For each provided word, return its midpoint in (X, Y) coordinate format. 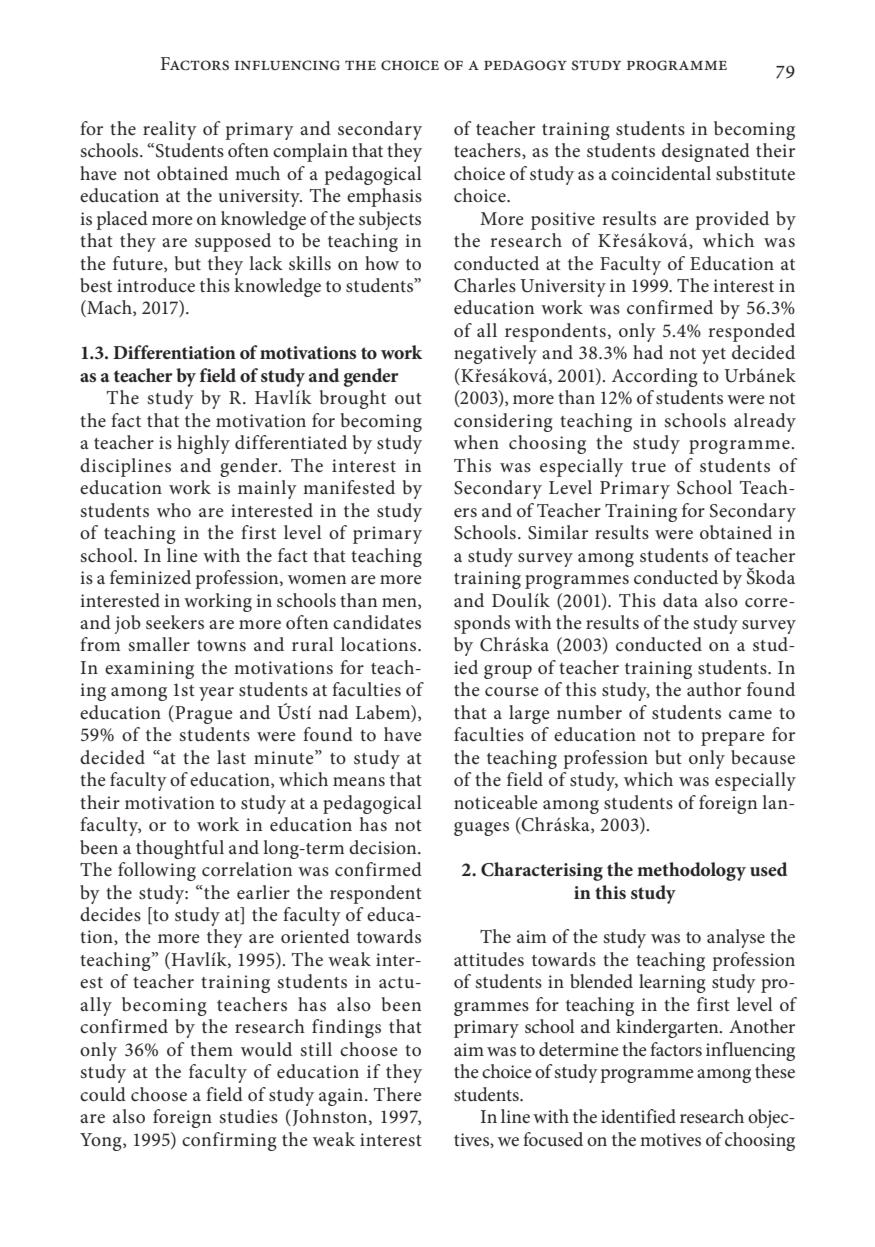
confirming (229, 1141)
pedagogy (525, 65)
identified (638, 1116)
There (397, 1094)
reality (170, 130)
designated (706, 152)
